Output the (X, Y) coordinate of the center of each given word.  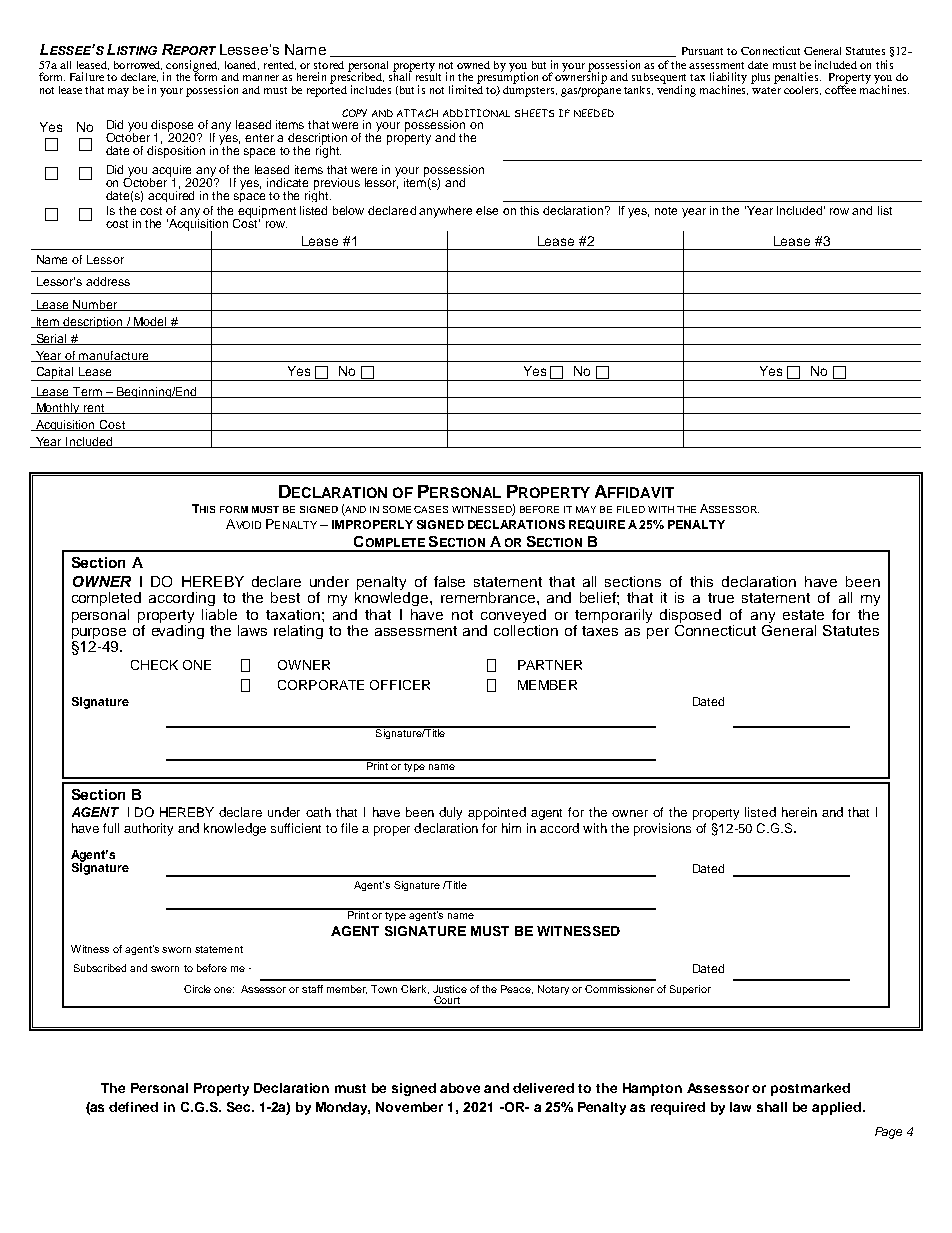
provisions (662, 829)
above (460, 1088)
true (721, 598)
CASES (431, 509)
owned (473, 65)
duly (450, 813)
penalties (797, 79)
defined (133, 1107)
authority (148, 829)
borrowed (138, 65)
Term (87, 392)
